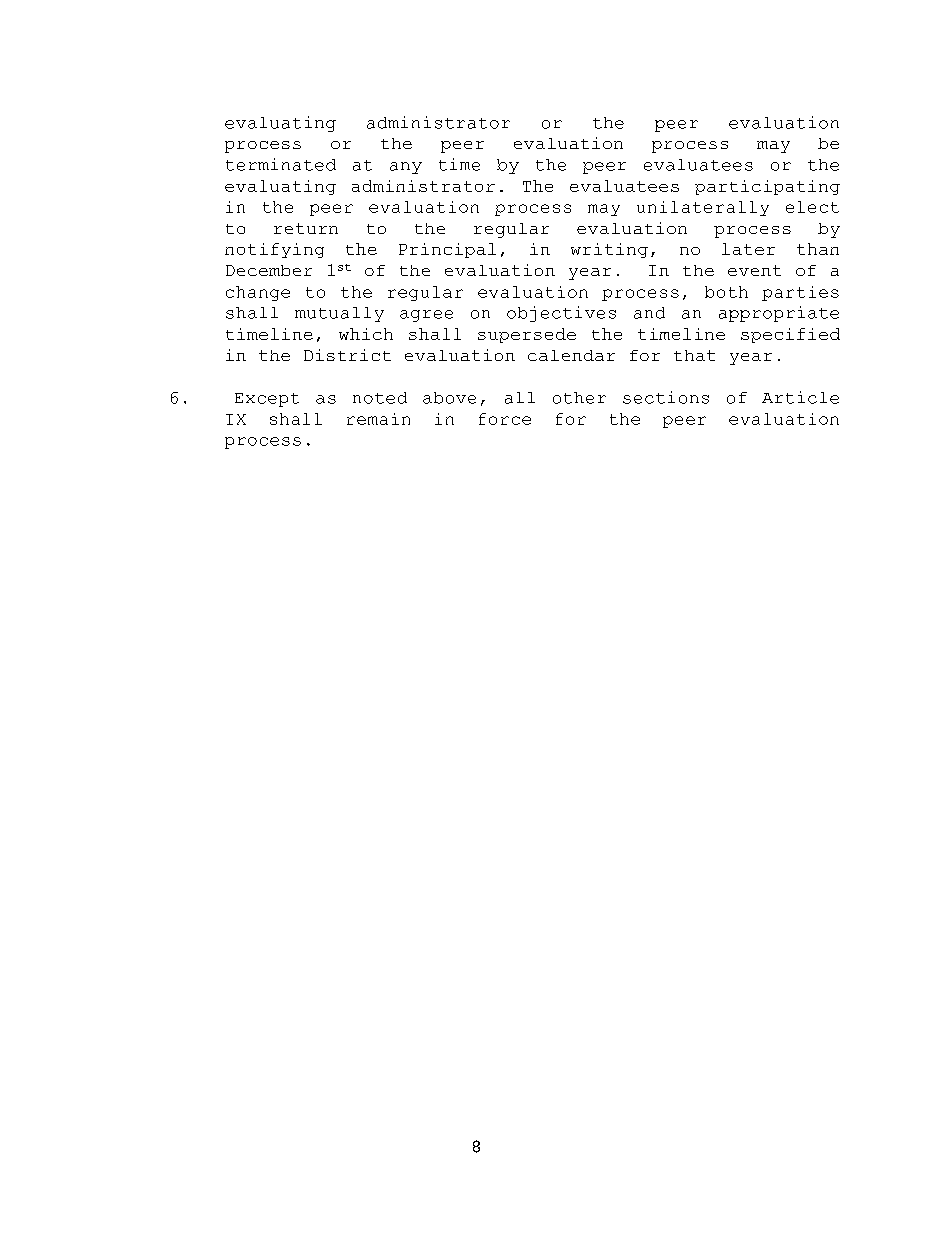 The width and height of the screenshot is (952, 1233). What do you see at coordinates (609, 250) in the screenshot?
I see `writing` at bounding box center [609, 250].
